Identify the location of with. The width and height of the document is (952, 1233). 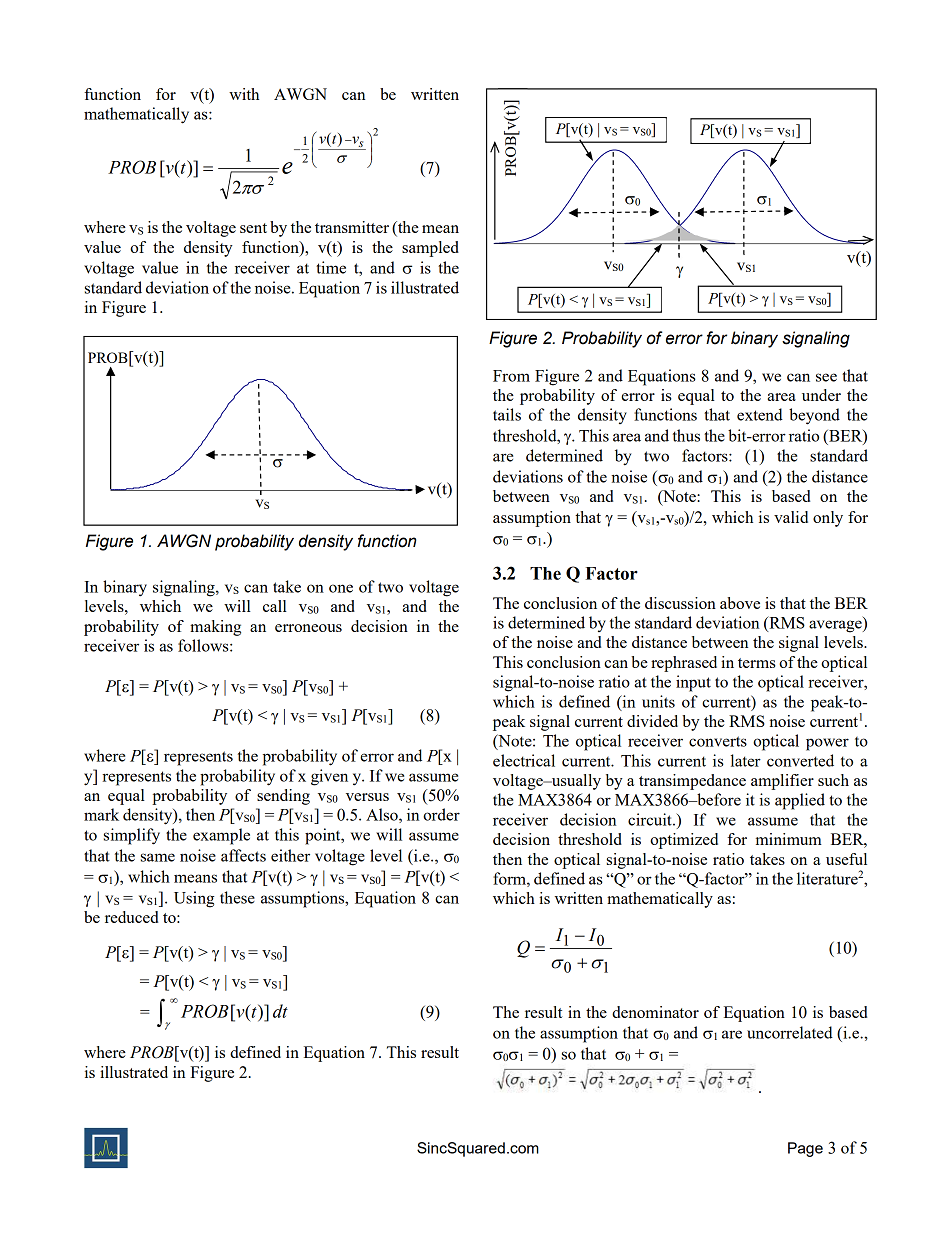
(244, 94).
